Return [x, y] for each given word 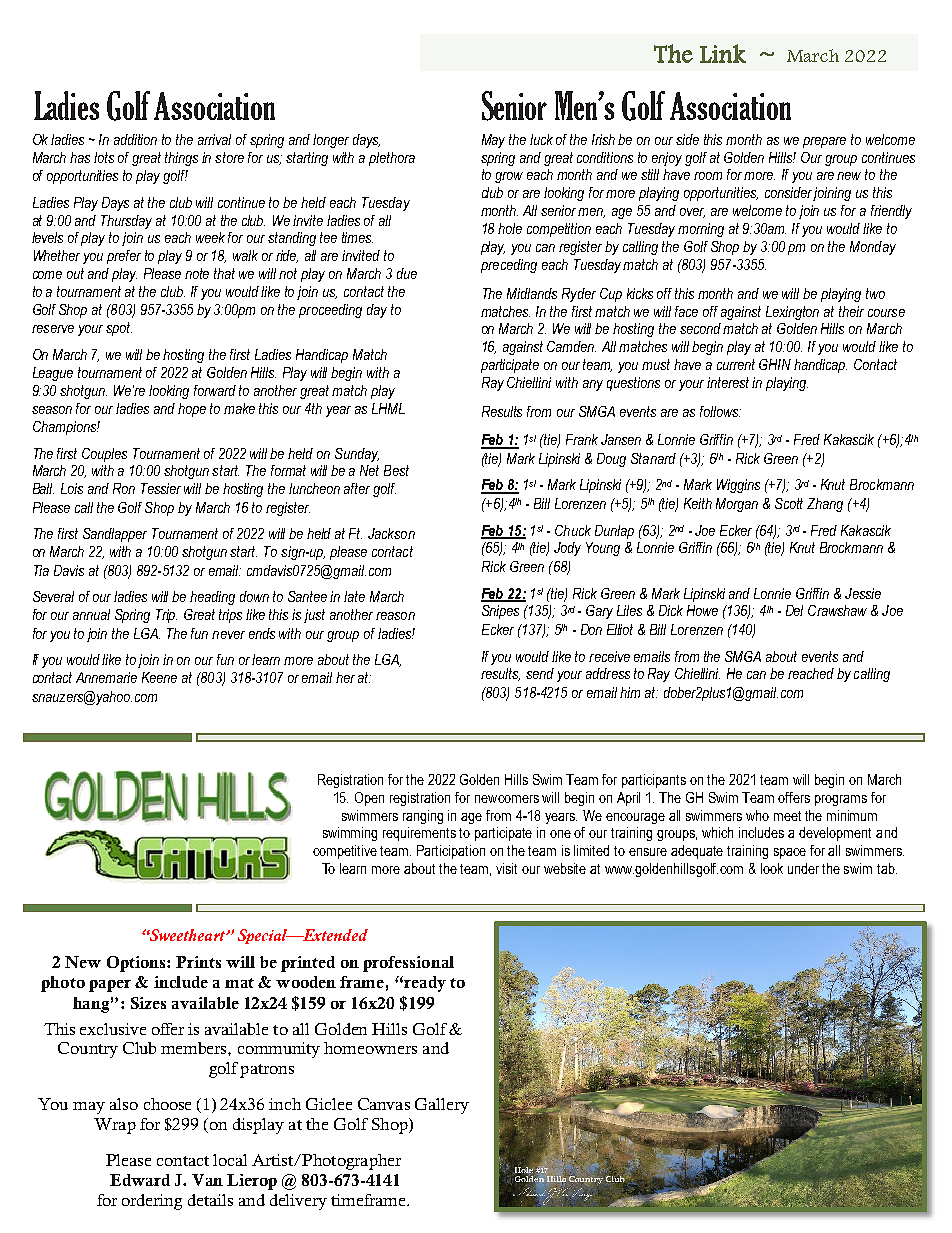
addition [135, 139]
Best [396, 470]
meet [787, 816]
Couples [104, 455]
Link [723, 53]
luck [541, 139]
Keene [159, 677]
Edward [140, 1180]
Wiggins [738, 486]
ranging [423, 817]
